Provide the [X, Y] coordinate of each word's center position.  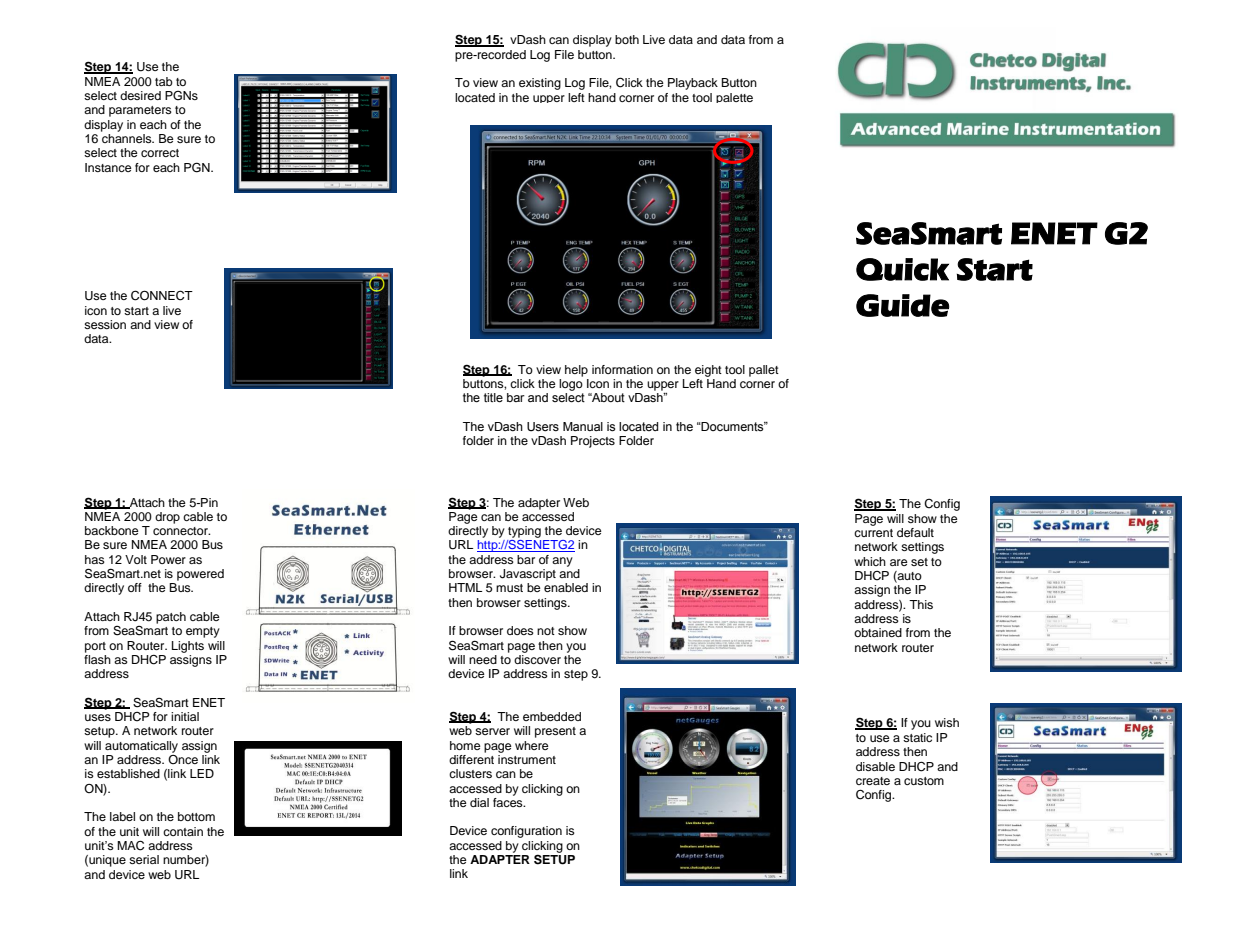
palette [734, 98]
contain [183, 831]
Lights [188, 647]
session [105, 324]
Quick [902, 269]
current [873, 533]
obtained [878, 632]
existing [540, 84]
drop [167, 518]
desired [140, 95]
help [576, 371]
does [520, 630]
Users [543, 427]
